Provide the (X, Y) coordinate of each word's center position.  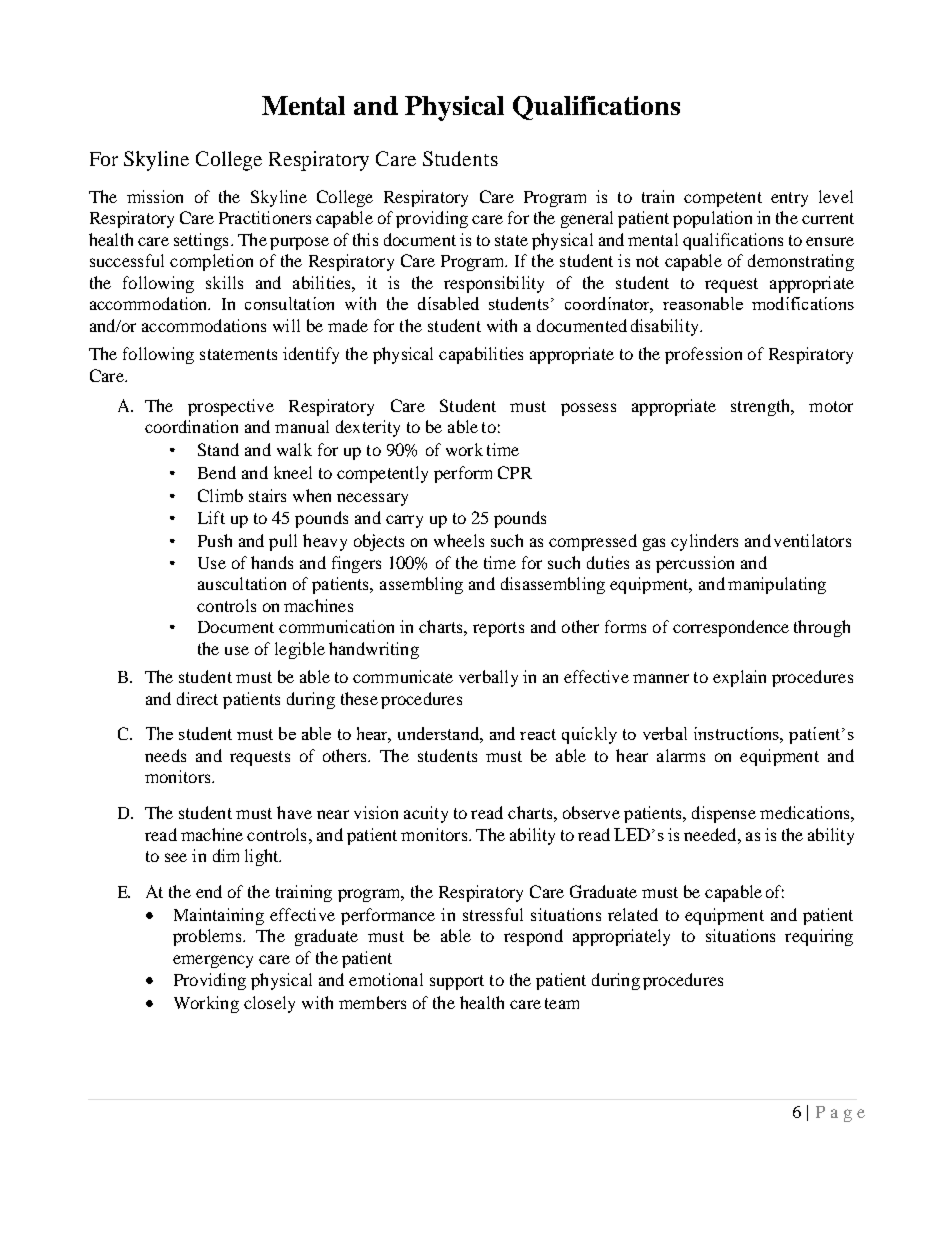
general (587, 219)
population (712, 219)
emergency (213, 961)
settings (201, 241)
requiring (819, 937)
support (457, 982)
